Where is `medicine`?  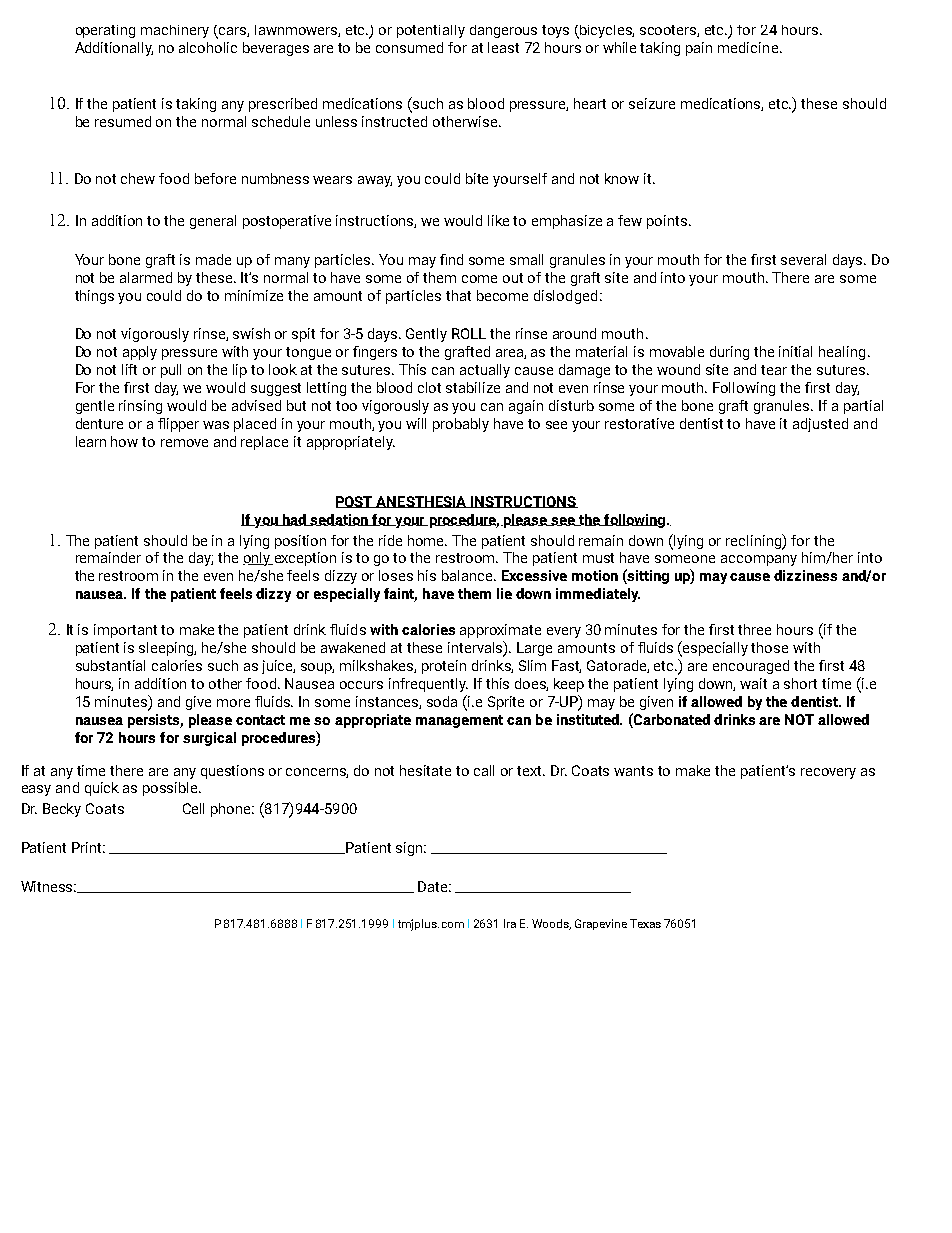
medicine is located at coordinates (749, 47).
